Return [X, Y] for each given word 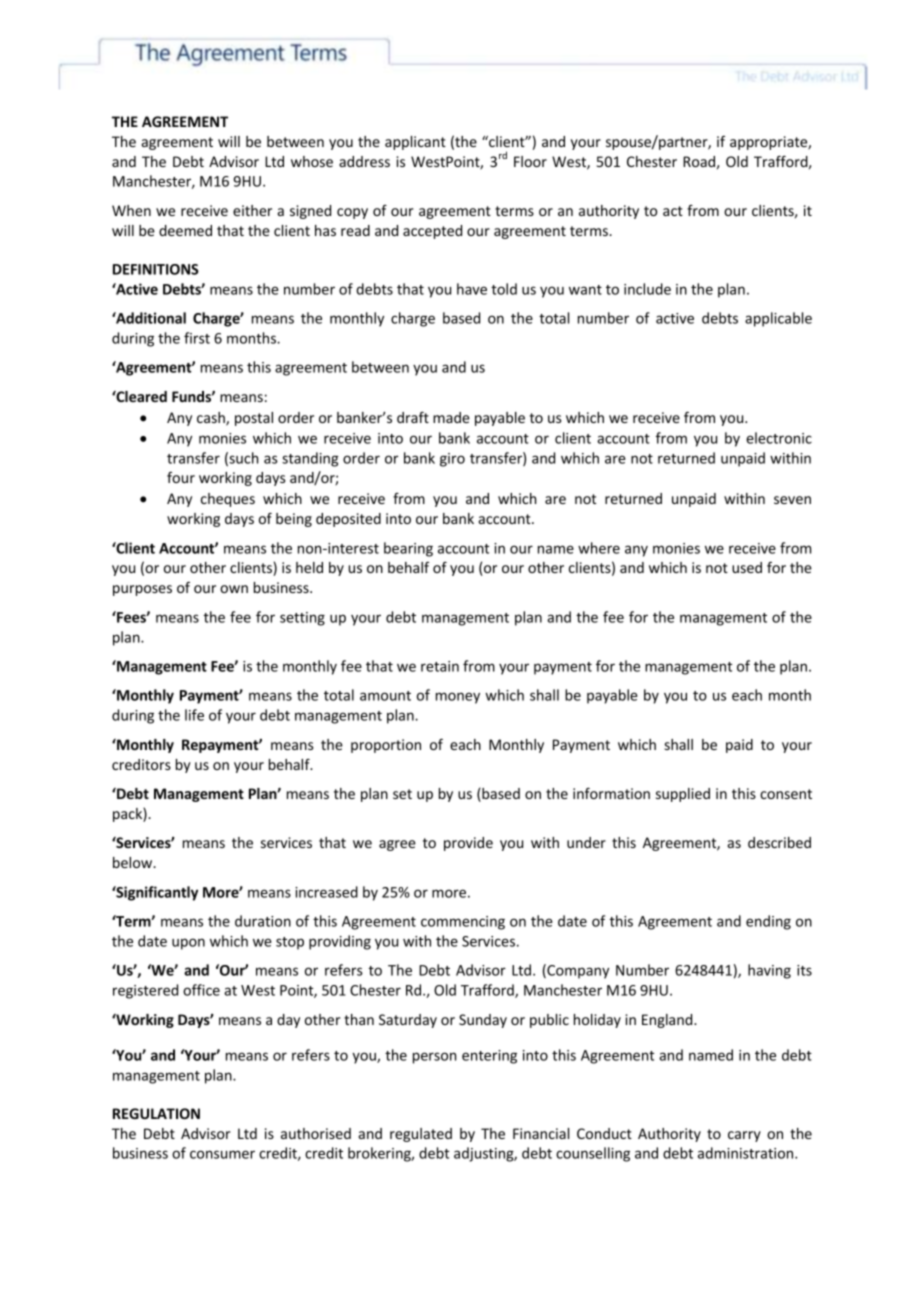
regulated [421, 1135]
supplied [683, 795]
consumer [222, 1154]
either [252, 210]
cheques [228, 500]
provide [468, 844]
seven [792, 500]
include [647, 289]
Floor [530, 161]
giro [452, 460]
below [134, 862]
